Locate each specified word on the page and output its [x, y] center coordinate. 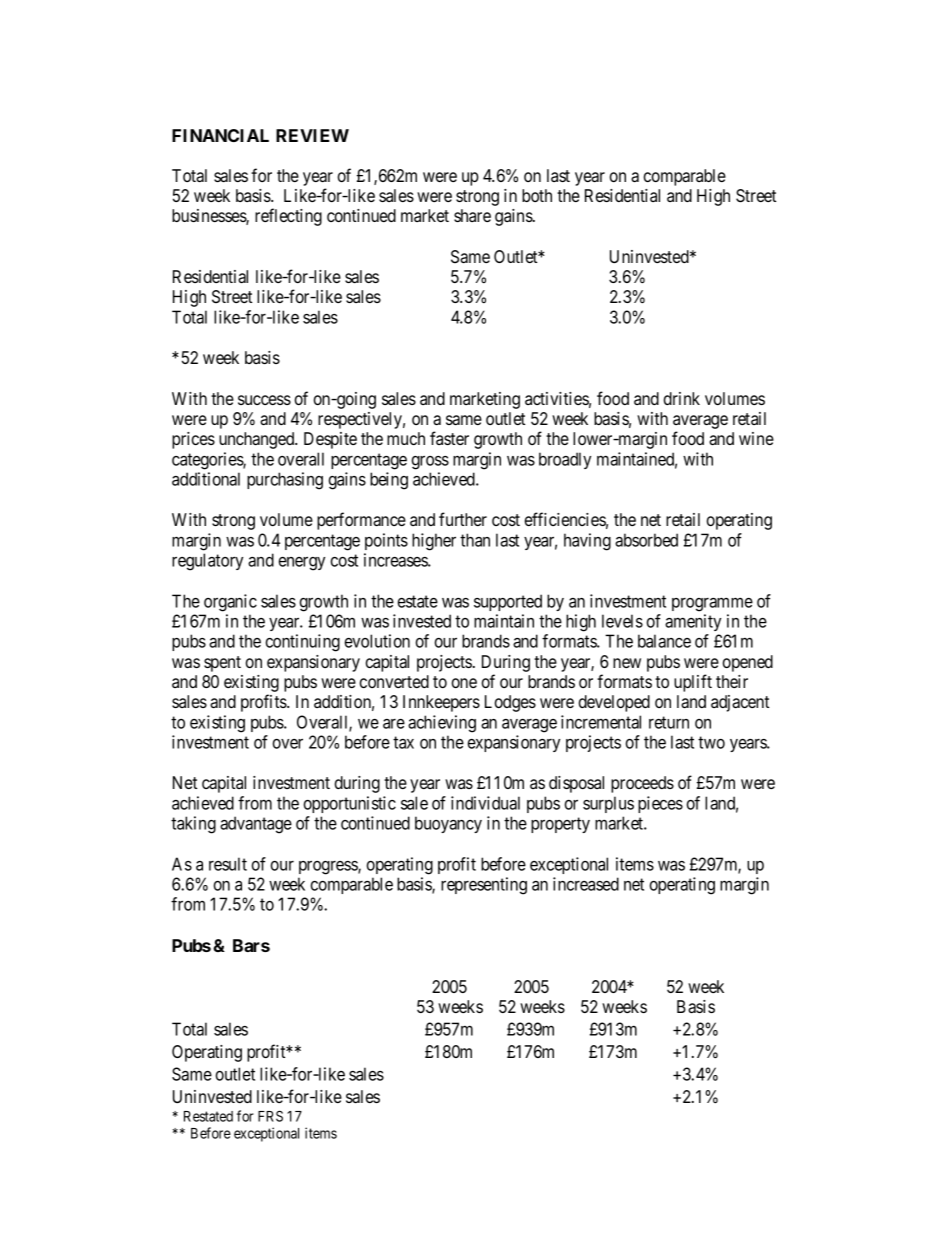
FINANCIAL [220, 135]
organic [230, 603]
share [472, 215]
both [537, 195]
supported [508, 602]
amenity [693, 622]
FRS [270, 1116]
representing [484, 886]
